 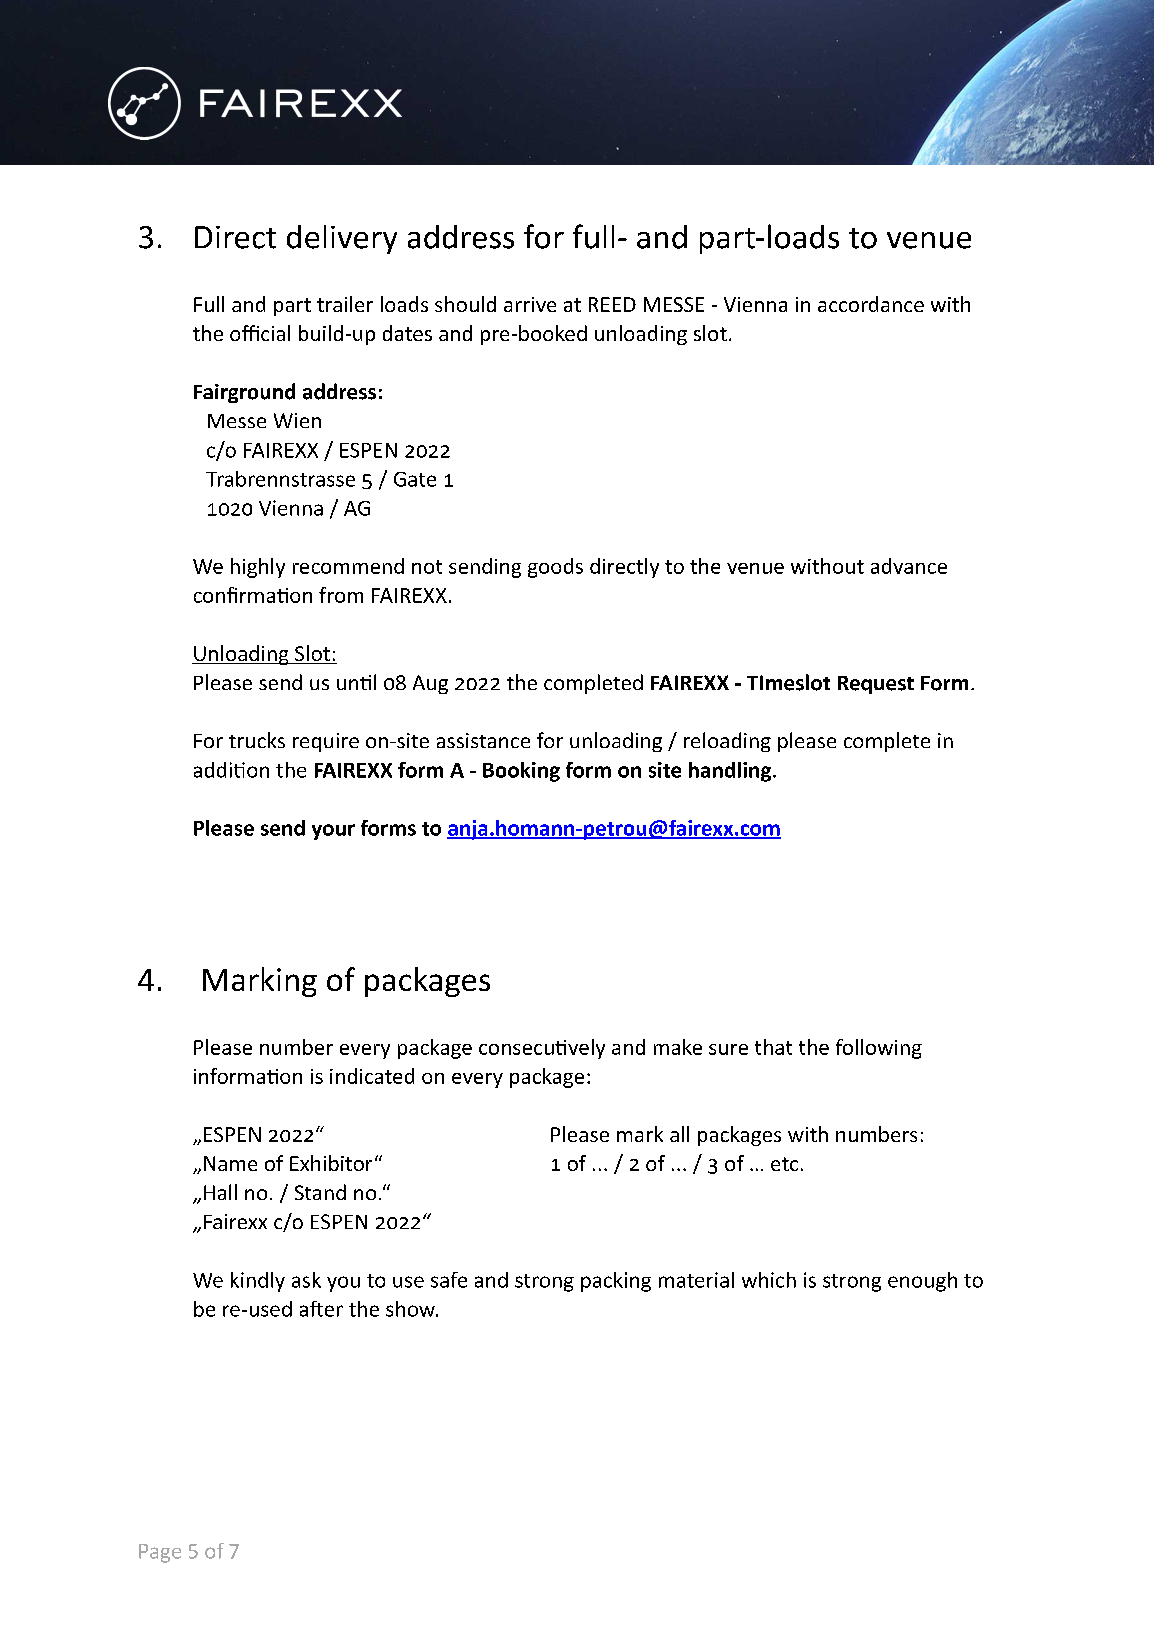 I want to click on your, so click(x=333, y=832).
